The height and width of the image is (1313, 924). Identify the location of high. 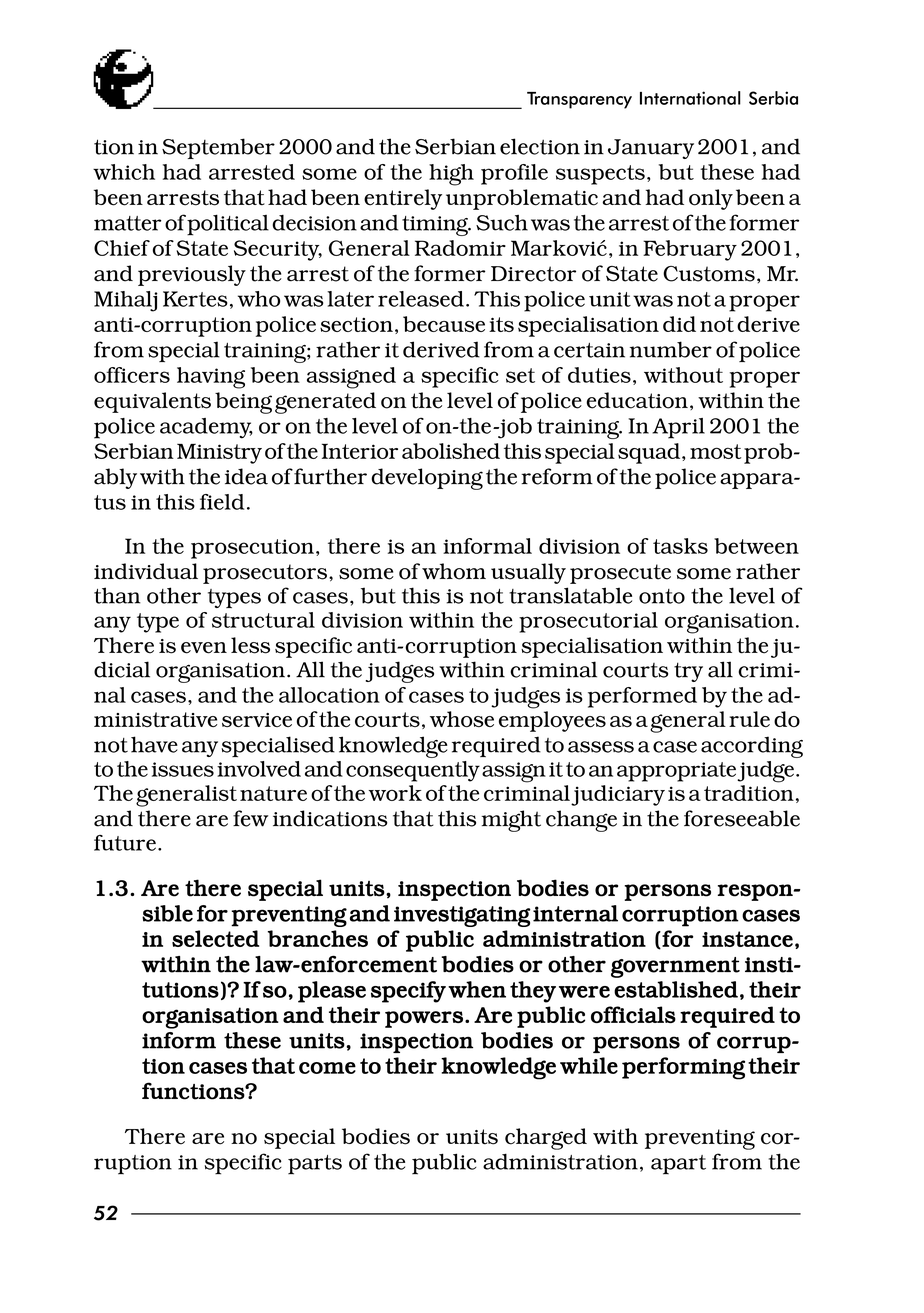
(451, 175).
